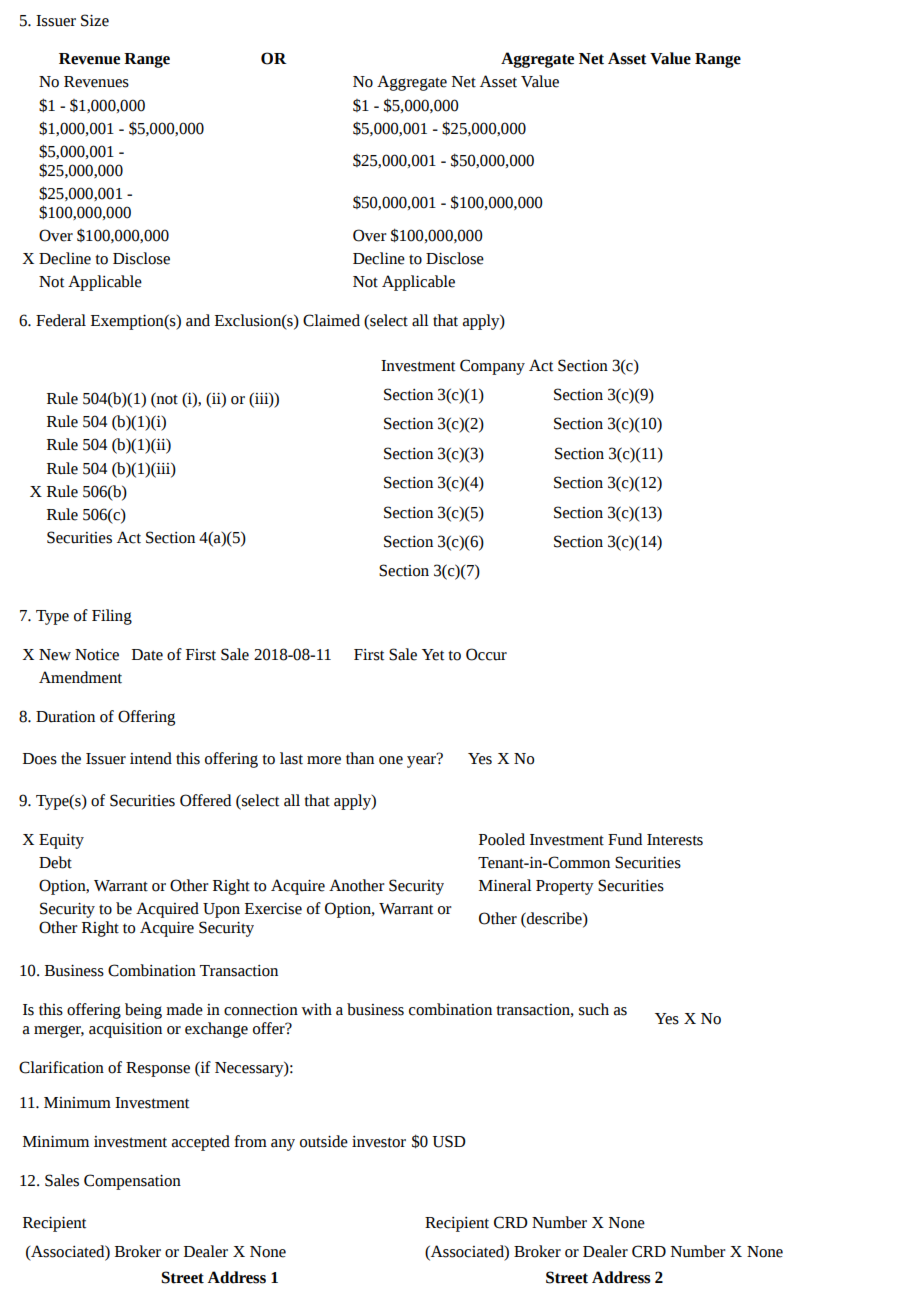 Image resolution: width=924 pixels, height=1308 pixels. What do you see at coordinates (492, 367) in the document?
I see `Company` at bounding box center [492, 367].
